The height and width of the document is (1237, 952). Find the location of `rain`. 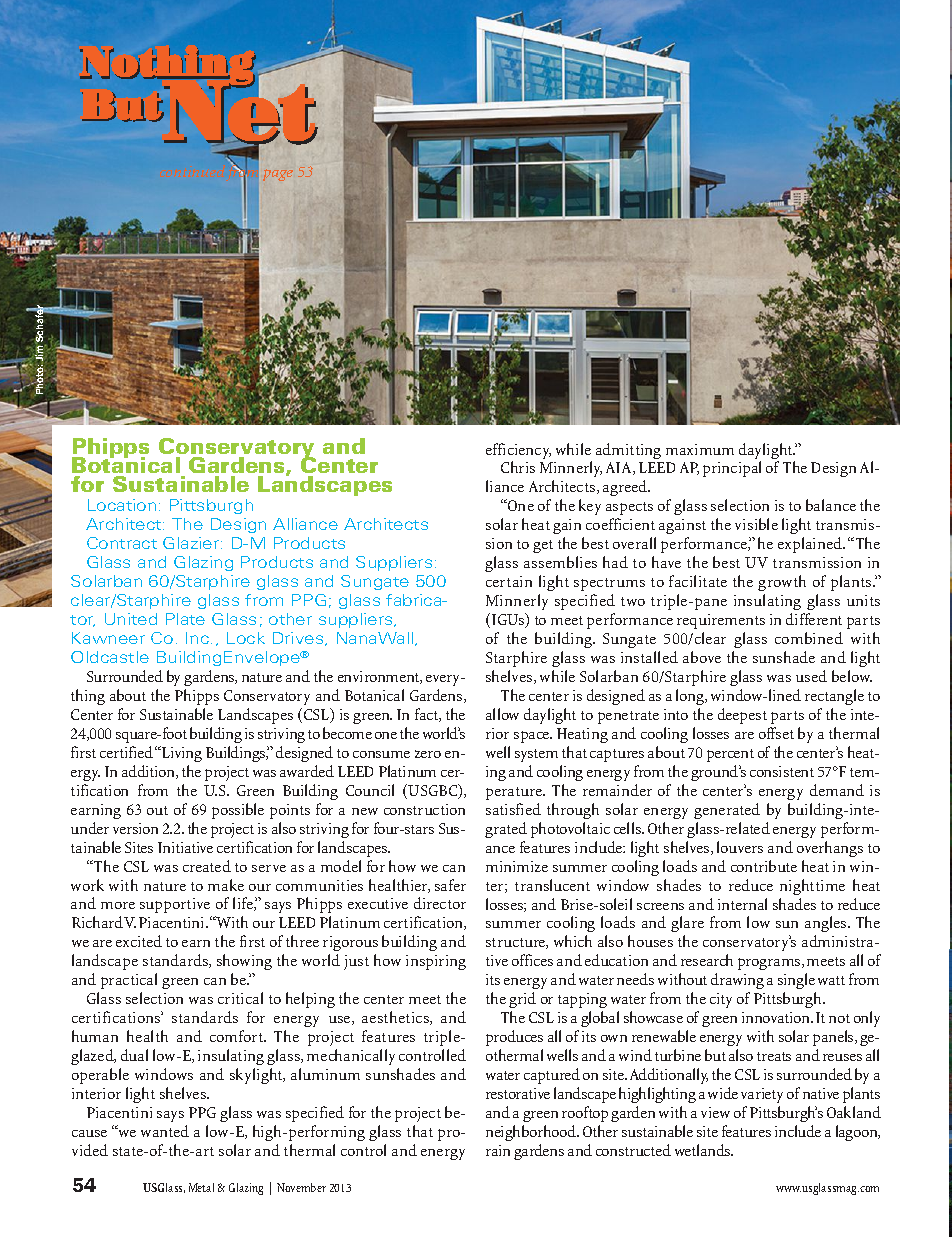

rain is located at coordinates (498, 1150).
